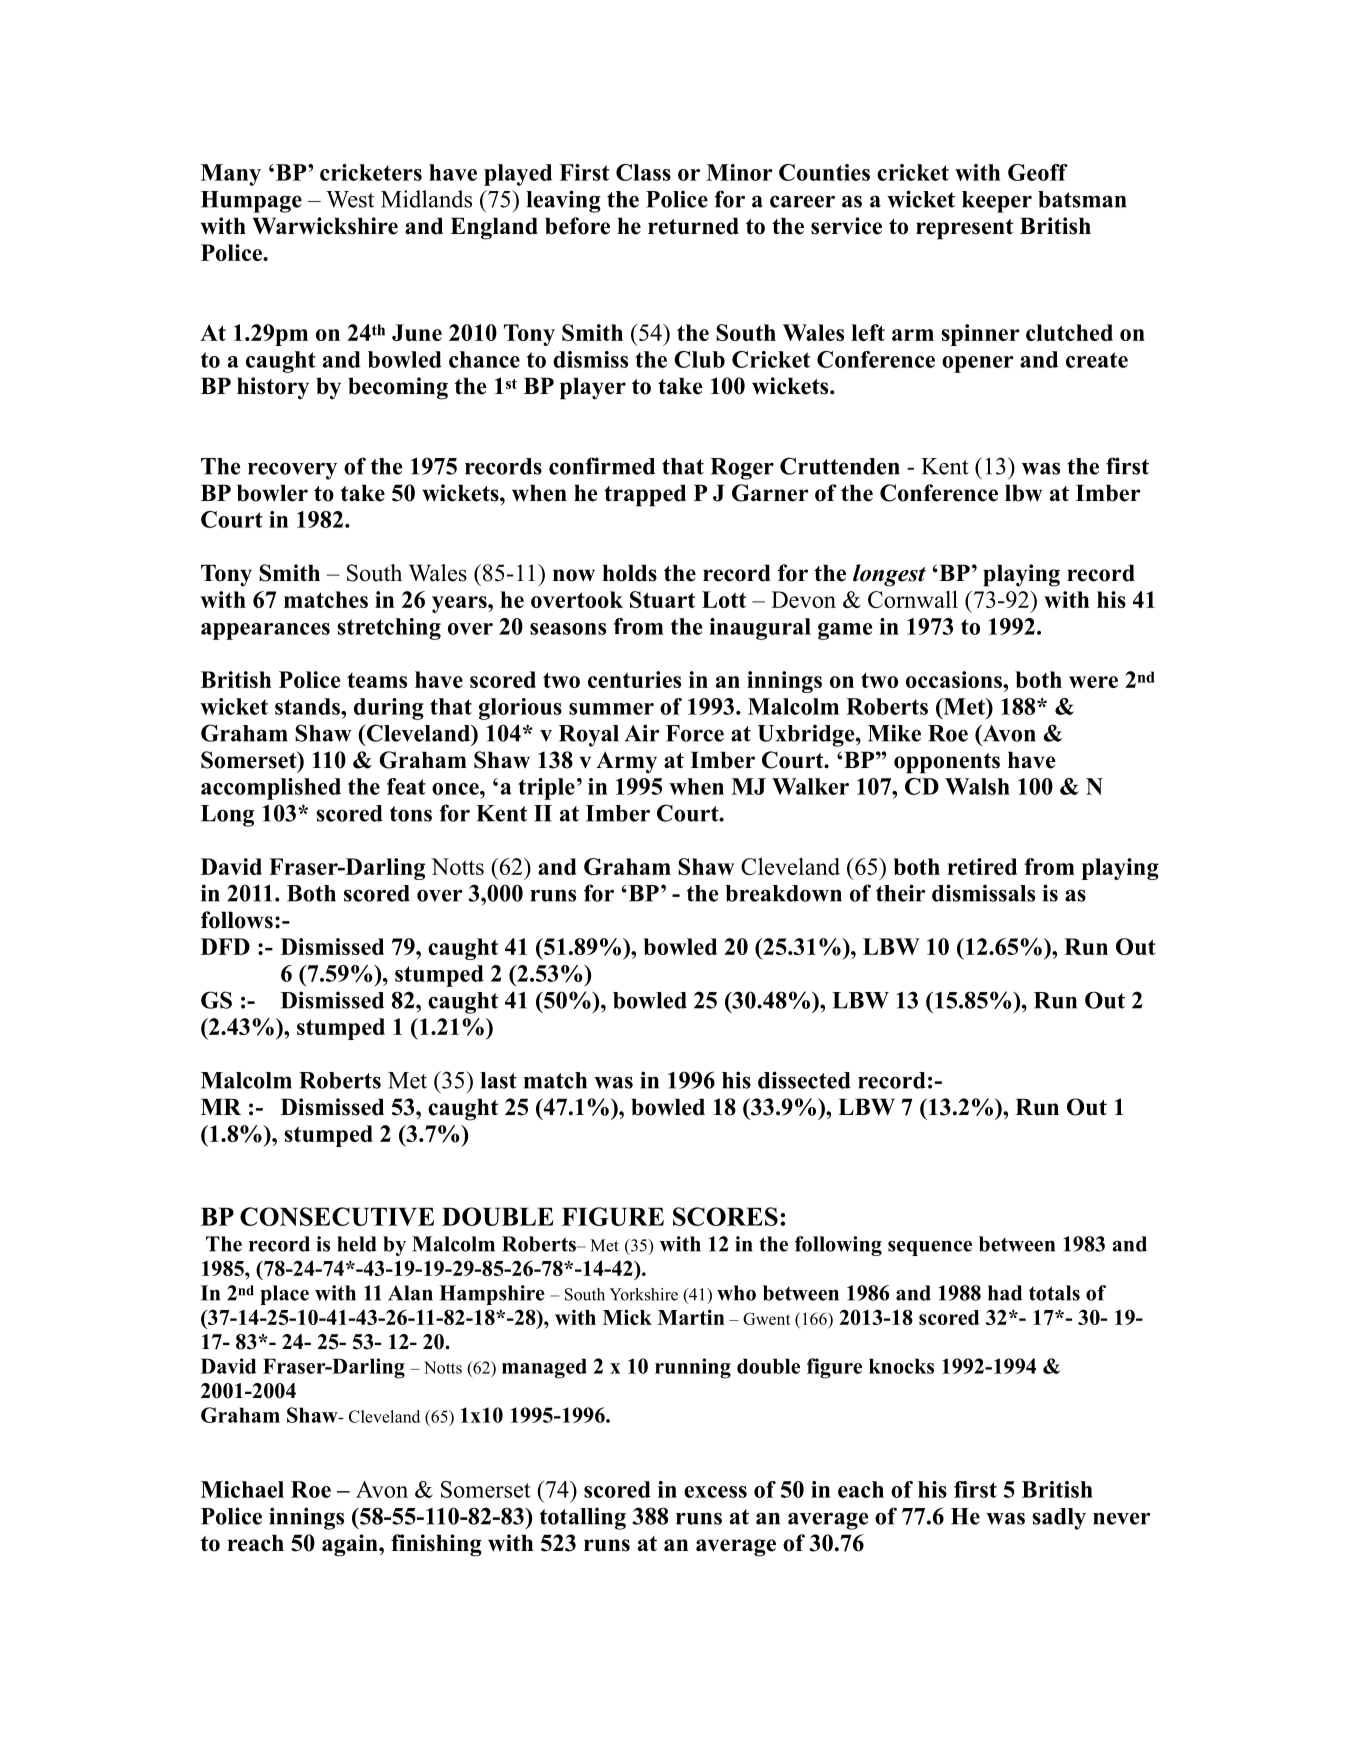  Describe the element at coordinates (411, 814) in the screenshot. I see `tons` at that location.
